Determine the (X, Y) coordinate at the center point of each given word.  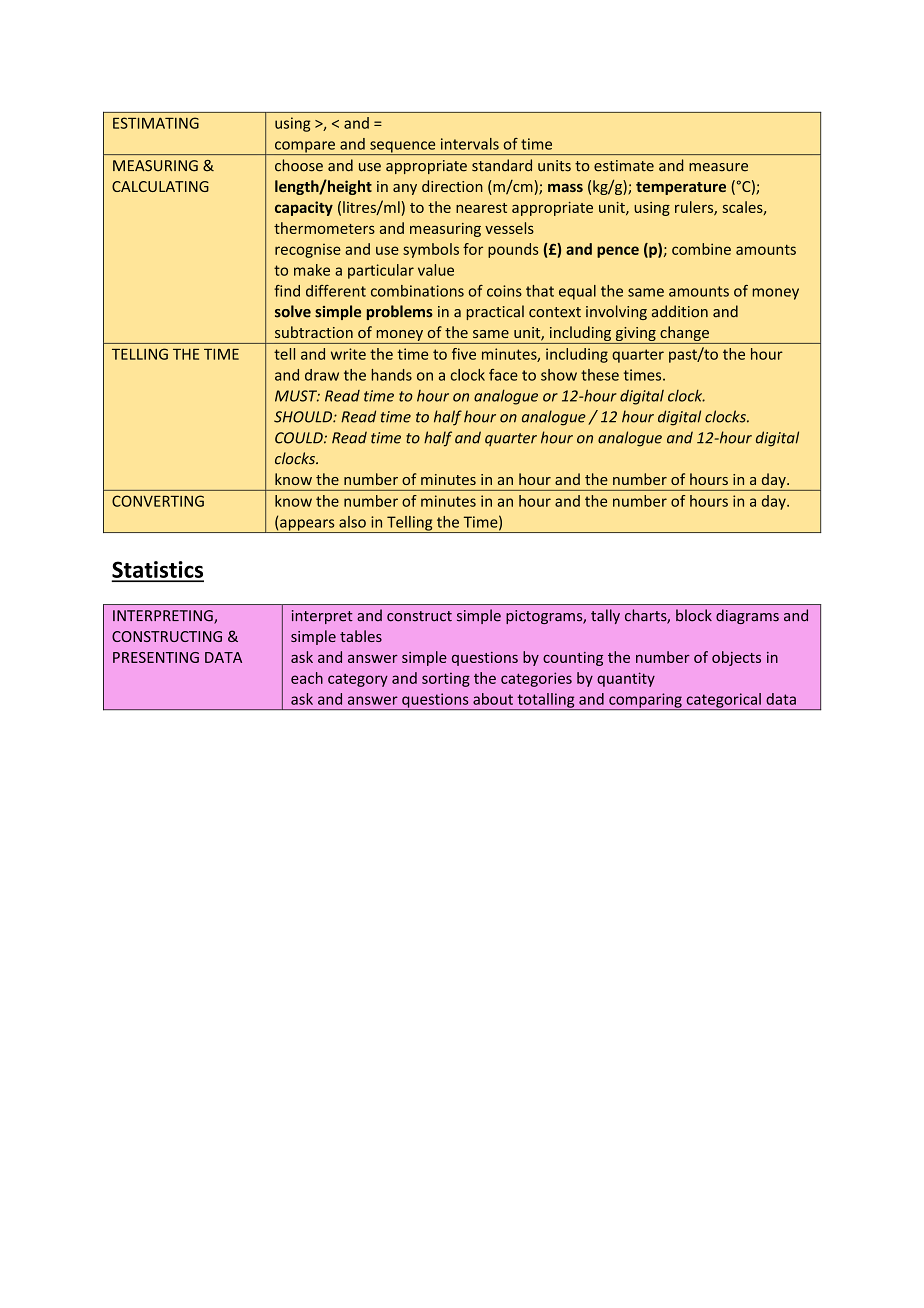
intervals (470, 144)
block (694, 615)
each (307, 678)
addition (680, 311)
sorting (446, 680)
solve (293, 311)
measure (718, 167)
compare (304, 148)
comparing (645, 701)
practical (495, 312)
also (352, 522)
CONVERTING (158, 501)
